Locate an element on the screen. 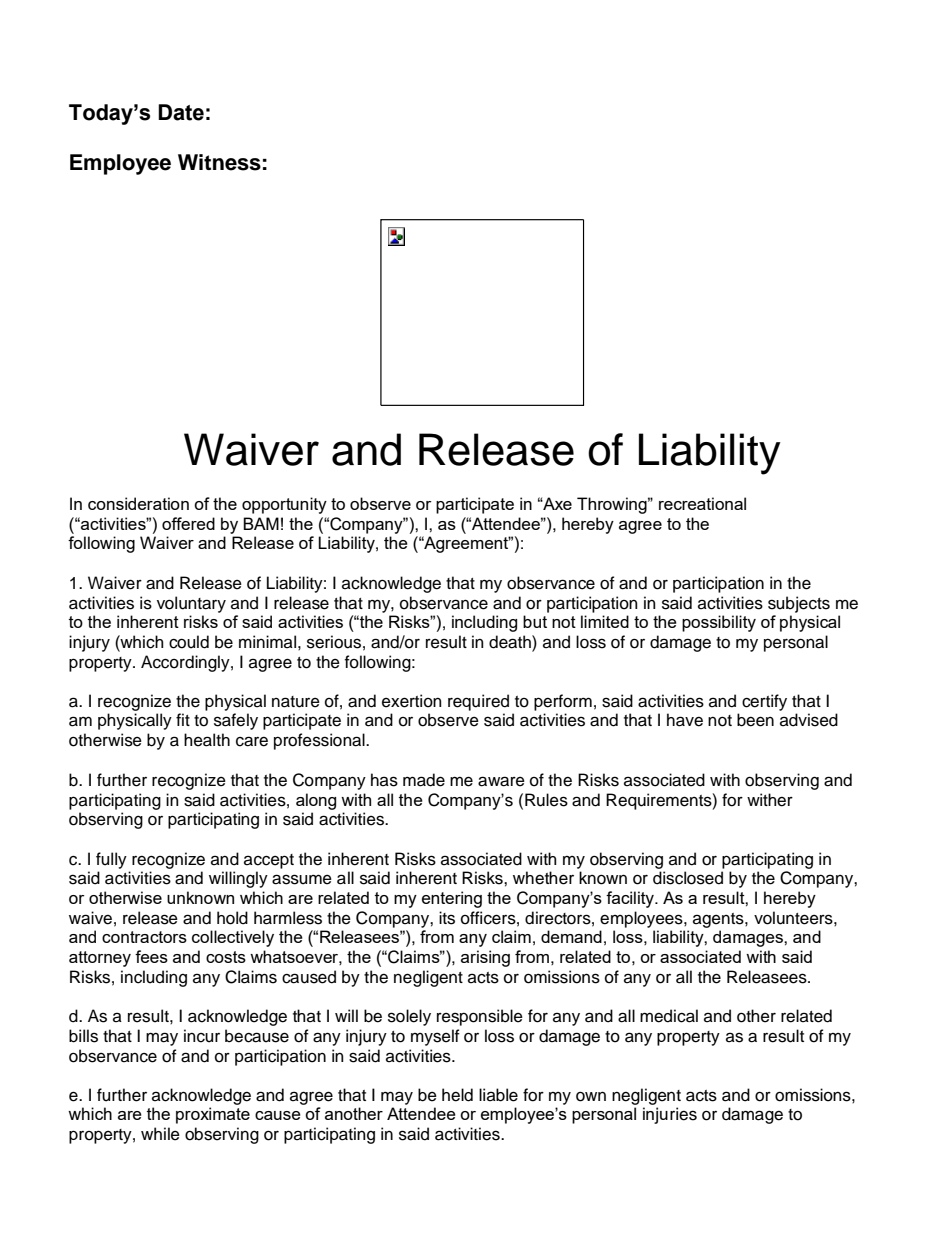  entering is located at coordinates (452, 899).
